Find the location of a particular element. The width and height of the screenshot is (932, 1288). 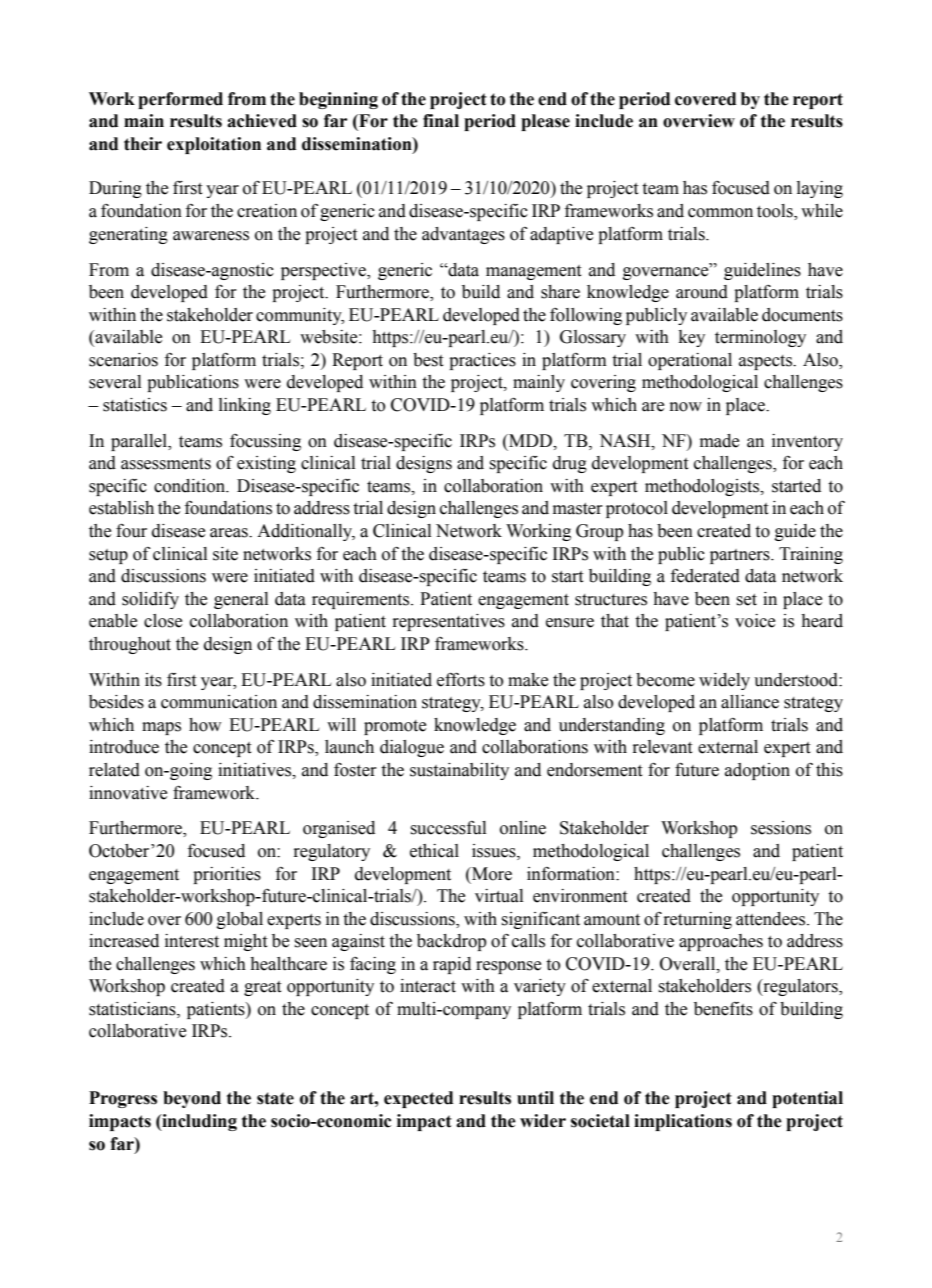

voice is located at coordinates (755, 621).
